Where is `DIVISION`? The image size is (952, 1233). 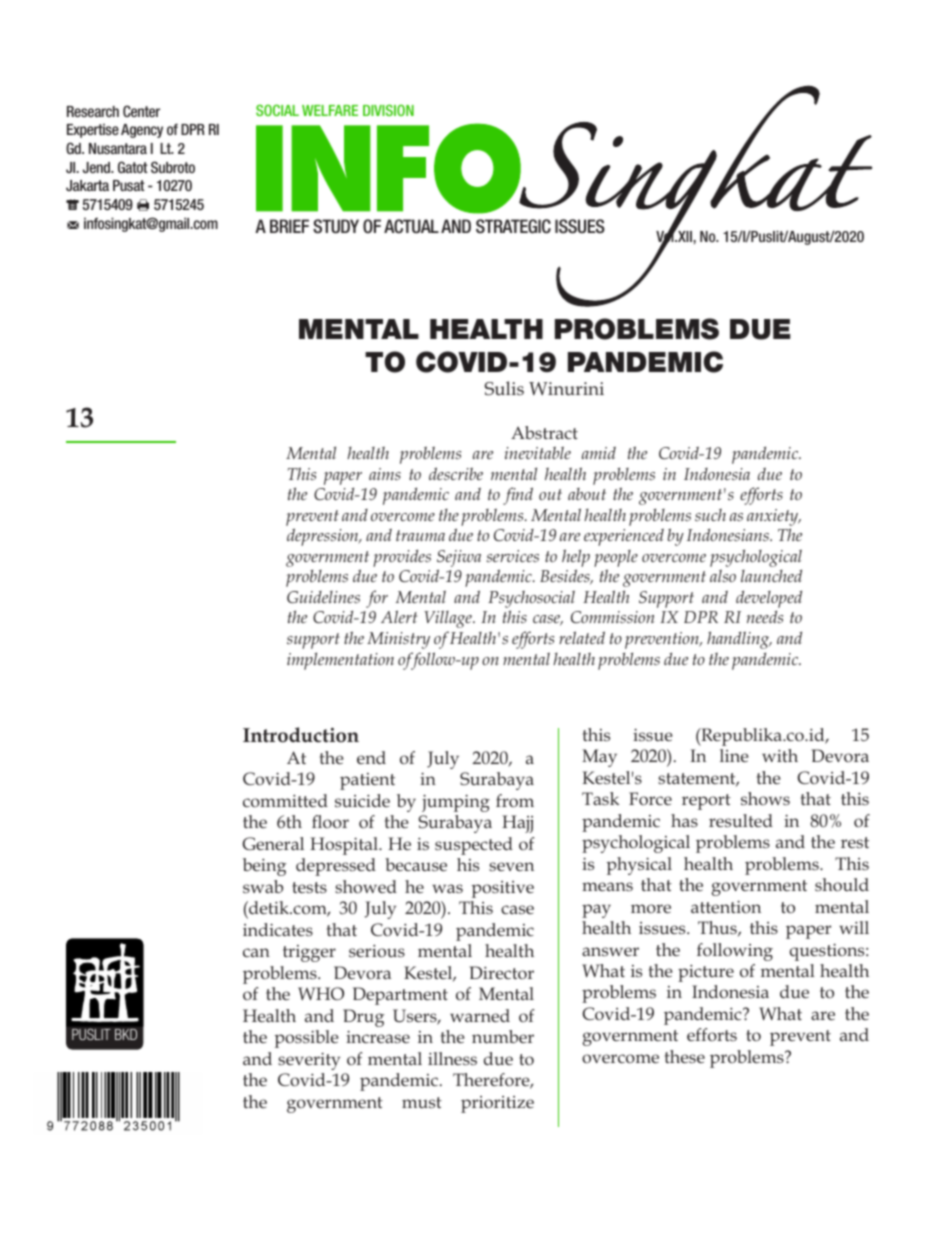 DIVISION is located at coordinates (388, 110).
